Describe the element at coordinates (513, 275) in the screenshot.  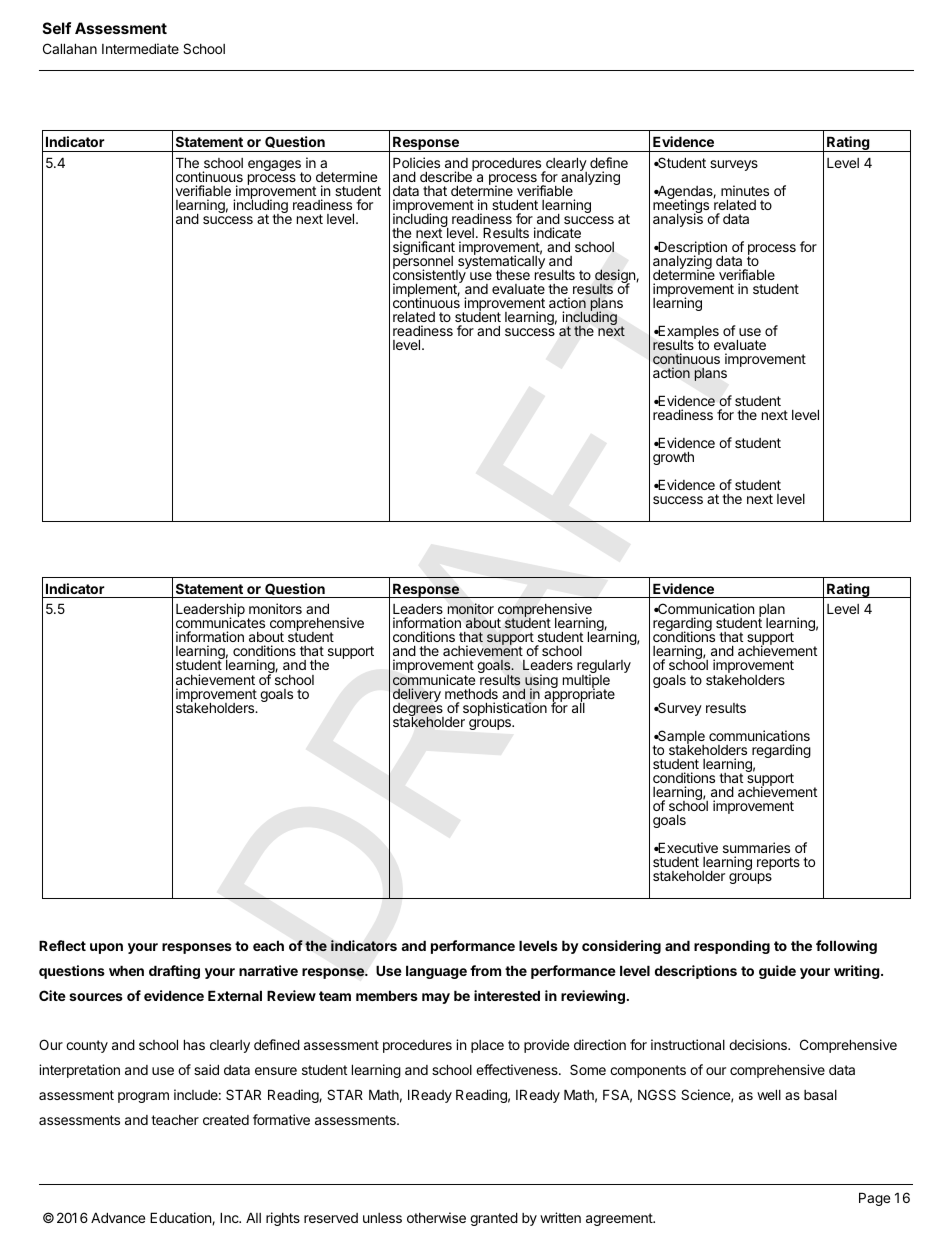
I see `these` at that location.
